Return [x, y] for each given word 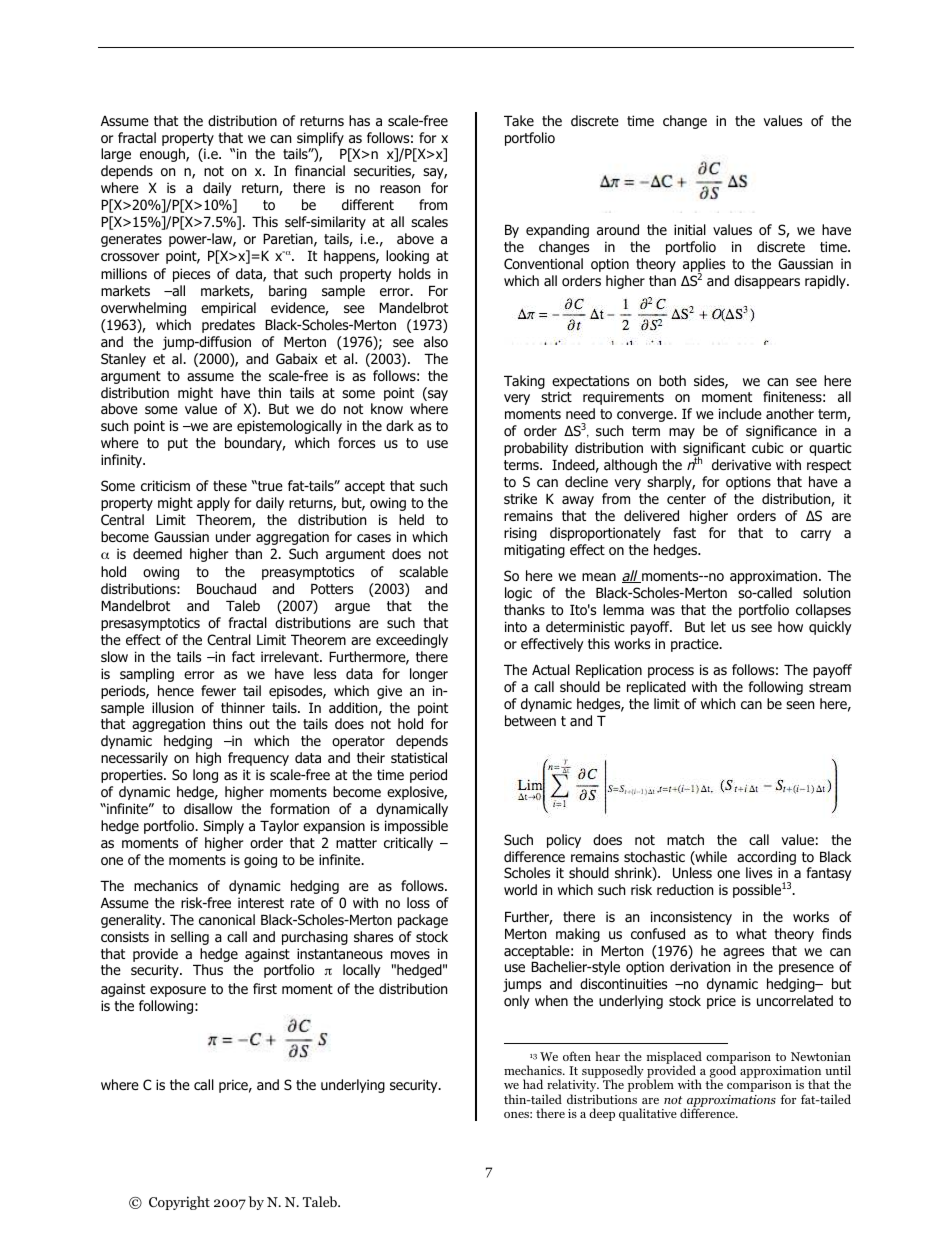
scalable [423, 571]
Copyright [179, 1203]
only [517, 1002]
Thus [208, 969]
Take [519, 120]
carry [816, 535]
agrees [743, 953]
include [740, 413]
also [436, 342]
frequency [258, 759]
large [116, 155]
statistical [419, 757]
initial [690, 229]
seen [800, 705]
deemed [157, 553]
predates [228, 326]
